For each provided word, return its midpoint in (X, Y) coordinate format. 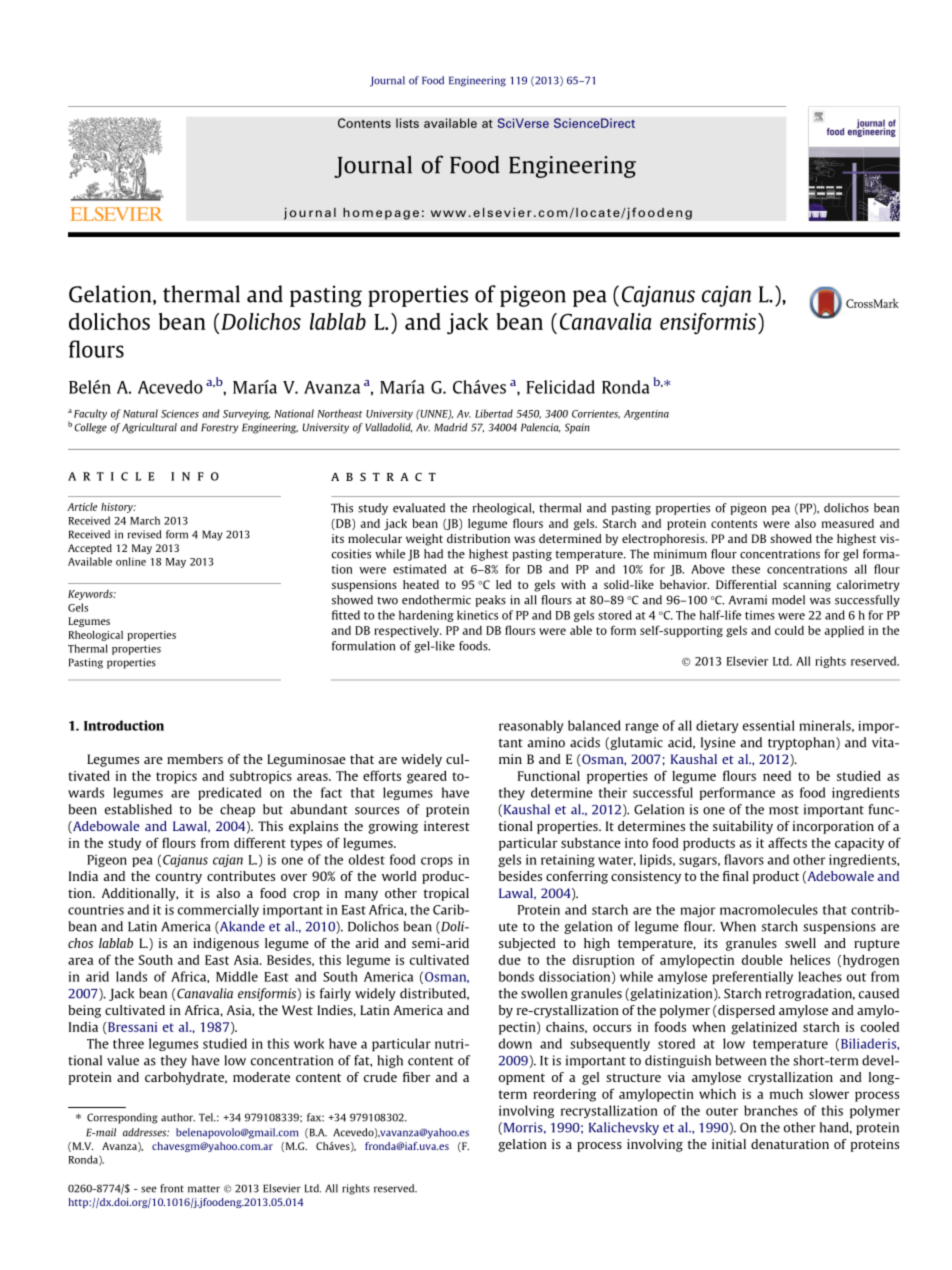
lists (407, 123)
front (172, 1188)
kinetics (477, 615)
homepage (381, 213)
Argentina (646, 415)
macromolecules (769, 909)
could (789, 630)
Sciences (180, 414)
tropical (446, 894)
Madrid (451, 427)
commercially (218, 910)
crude (380, 1077)
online (131, 561)
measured (848, 523)
